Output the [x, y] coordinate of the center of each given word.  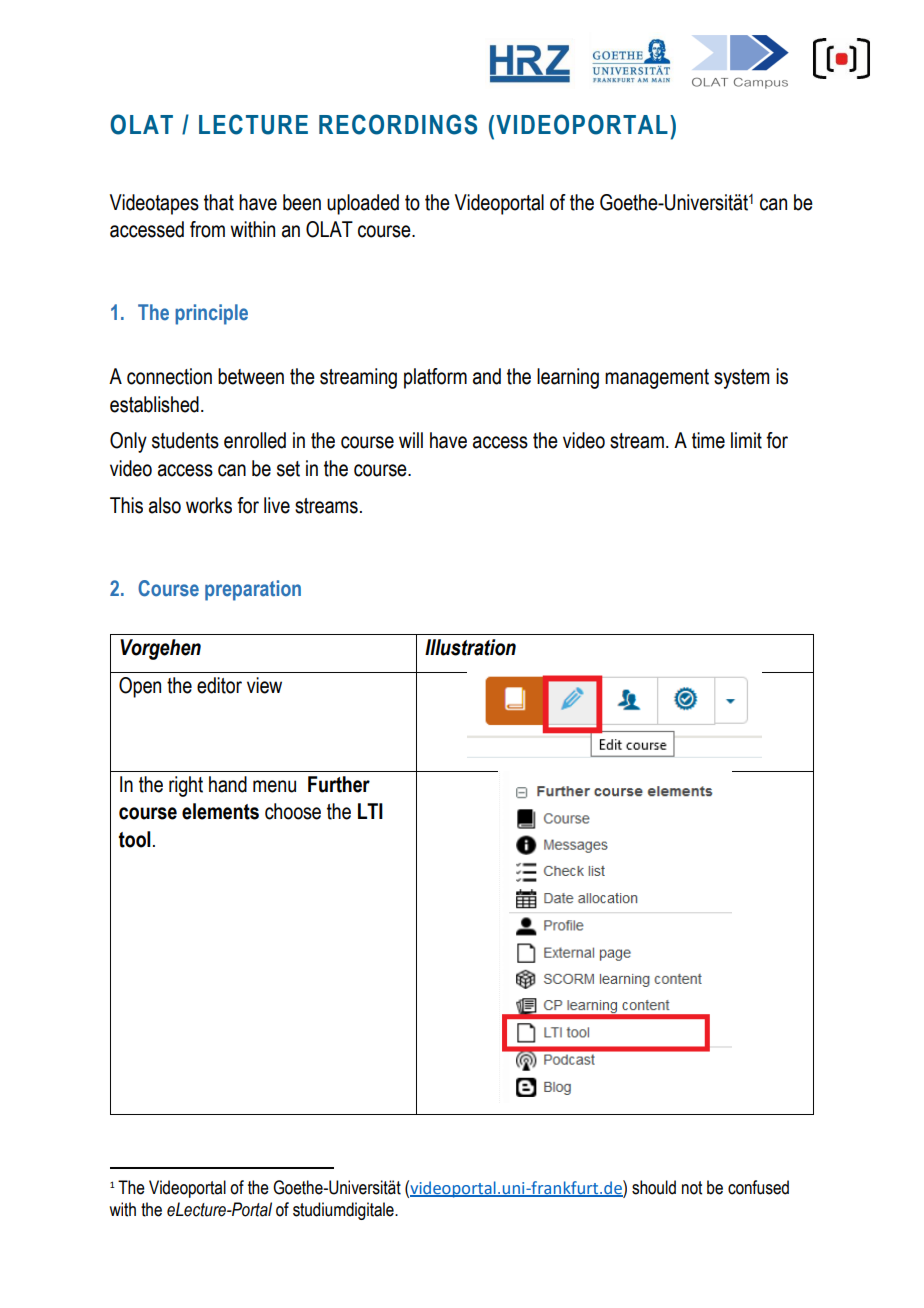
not [692, 1188]
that [219, 202]
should [654, 1187]
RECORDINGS [398, 124]
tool [135, 839]
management [657, 379]
